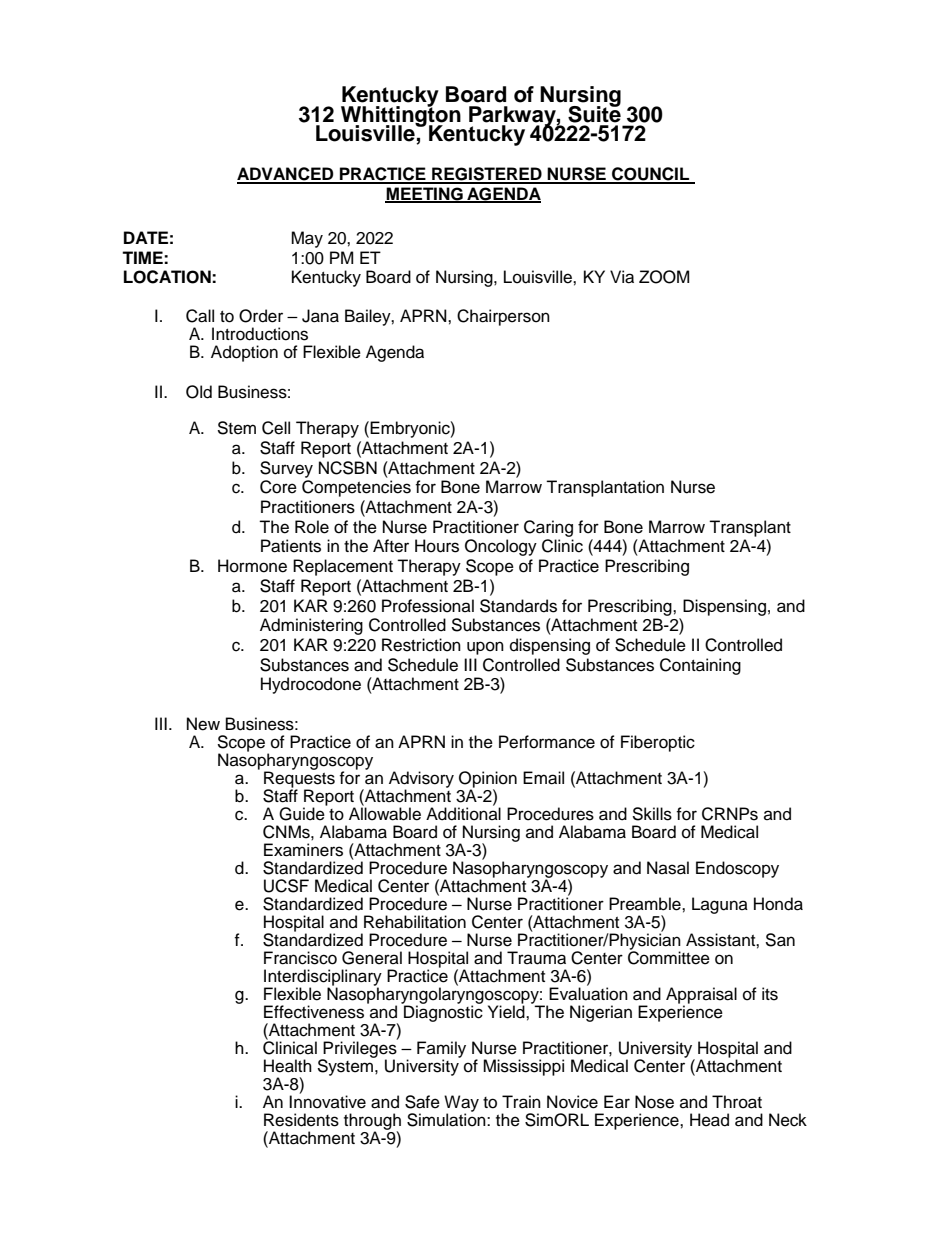 This image has height=1233, width=952. Describe the element at coordinates (650, 175) in the image. I see `COUNCIL` at that location.
